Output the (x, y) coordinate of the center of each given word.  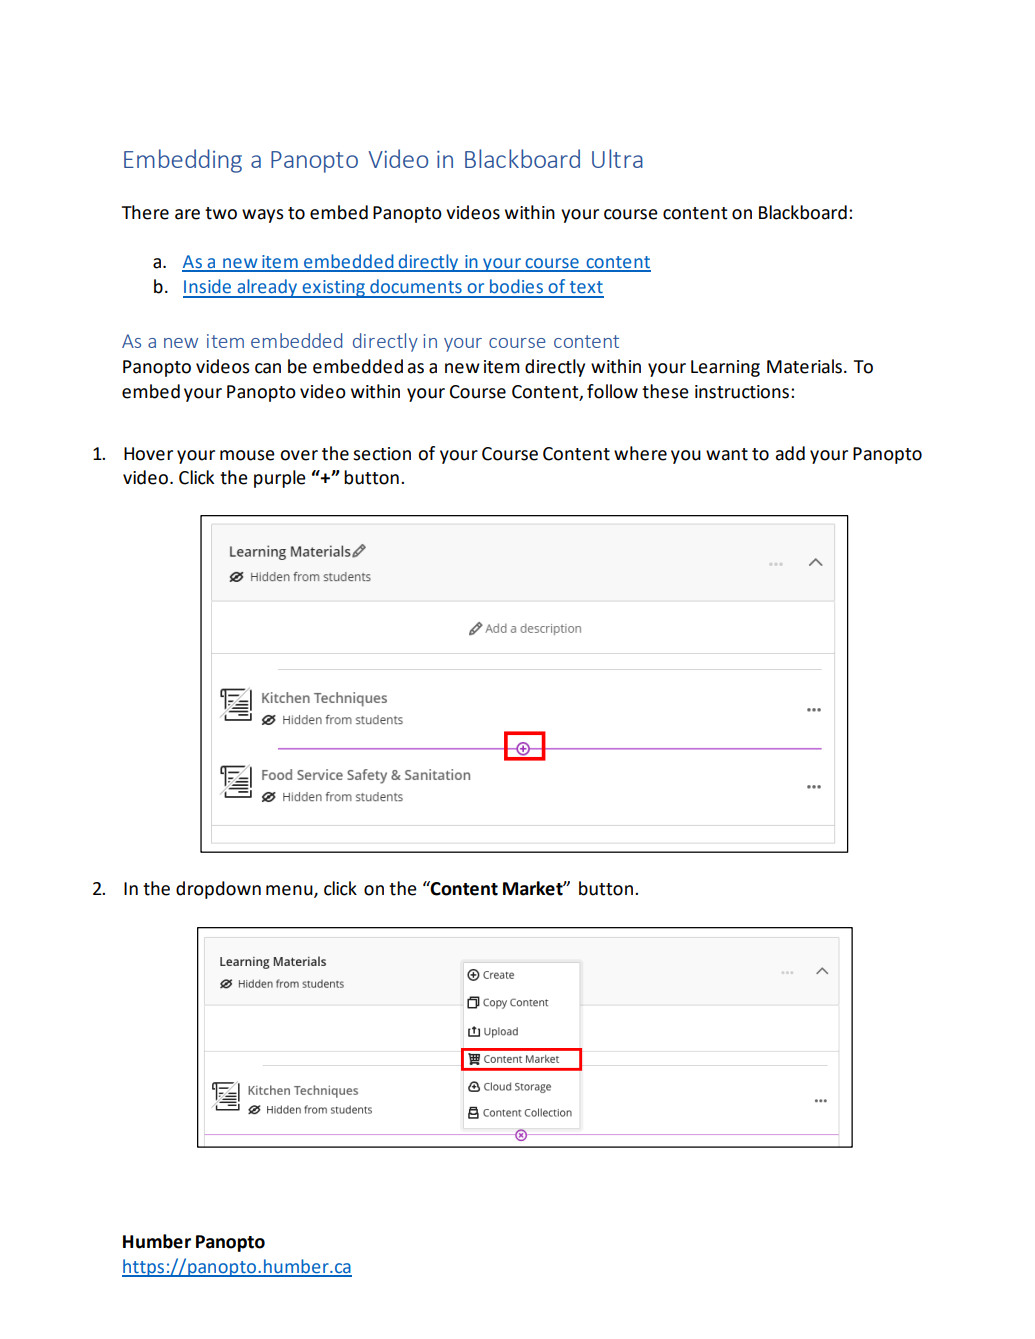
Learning (725, 368)
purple (280, 479)
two (221, 213)
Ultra (617, 158)
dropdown (218, 890)
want (727, 454)
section (382, 454)
